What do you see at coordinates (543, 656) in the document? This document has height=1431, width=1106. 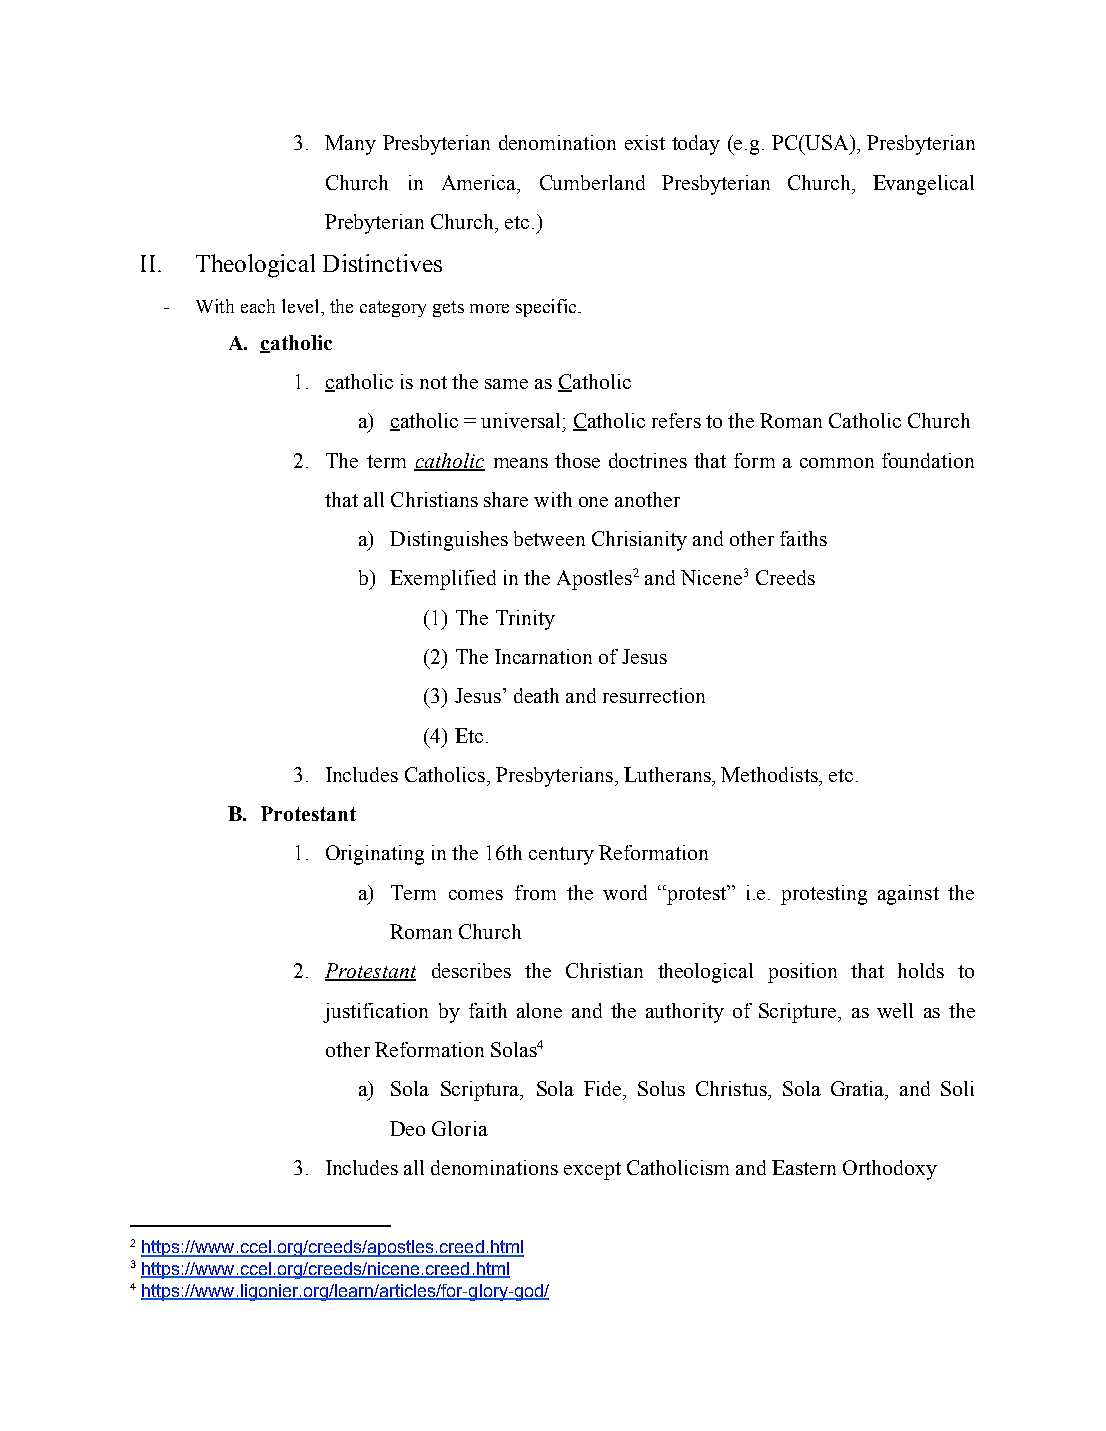 I see `Incarnation` at bounding box center [543, 656].
